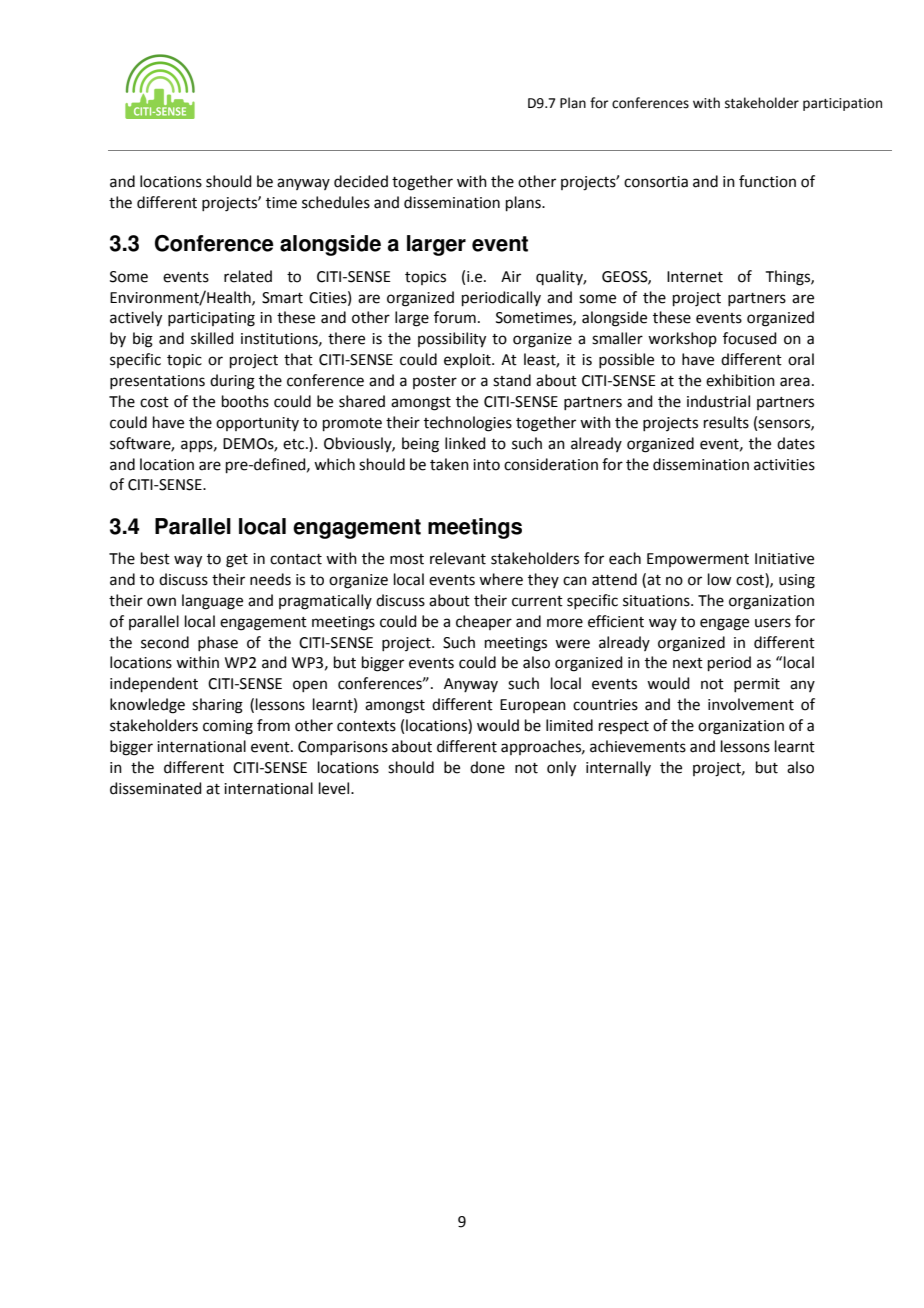 The width and height of the screenshot is (924, 1308). Describe the element at coordinates (487, 767) in the screenshot. I see `done` at that location.
